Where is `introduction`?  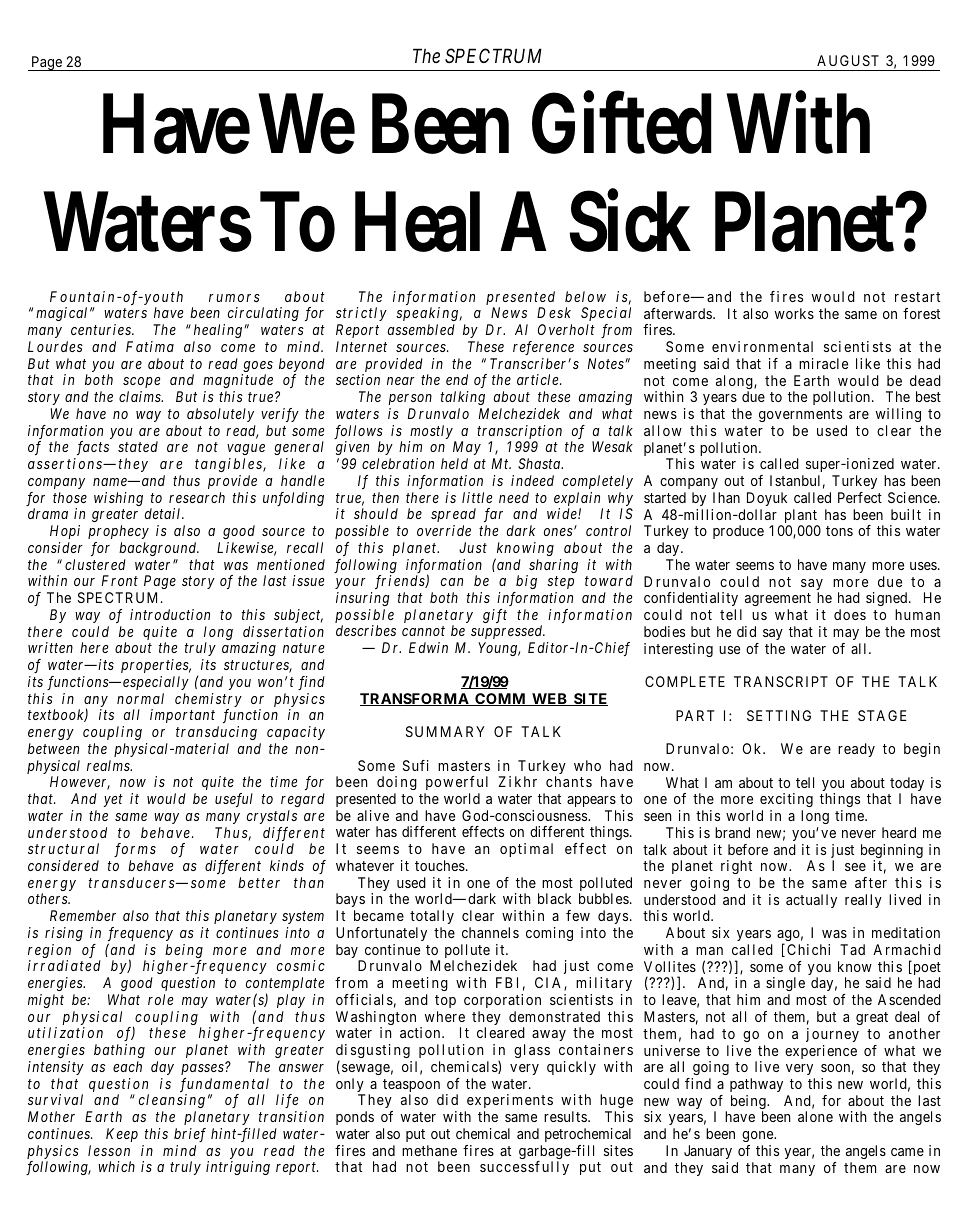
introduction is located at coordinates (170, 614).
